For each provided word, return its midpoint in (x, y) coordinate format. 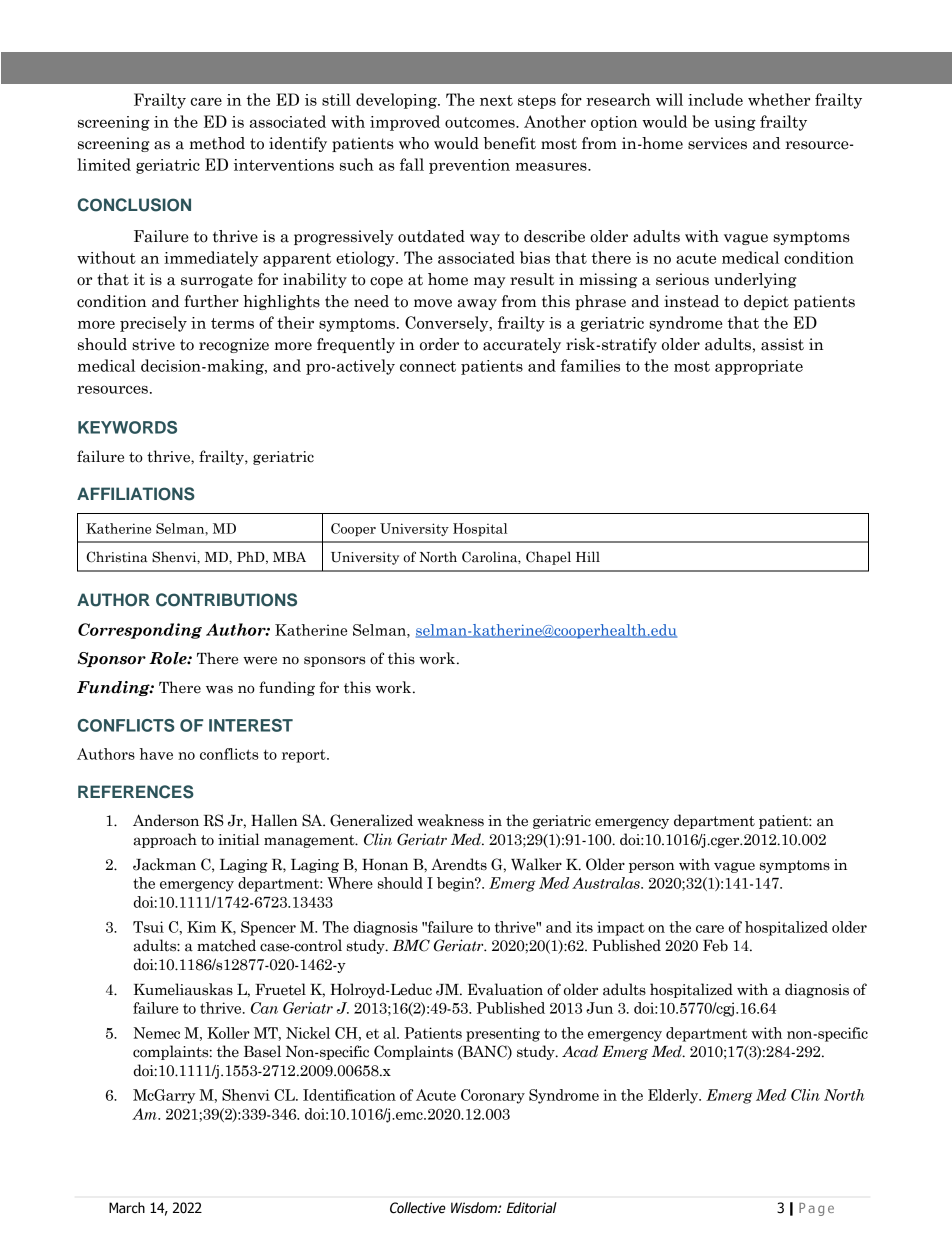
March (127, 1208)
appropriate (759, 367)
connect (428, 366)
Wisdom (475, 1208)
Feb (715, 945)
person (652, 867)
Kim (201, 927)
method (217, 143)
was (219, 689)
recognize (234, 345)
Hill (588, 556)
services (717, 143)
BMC (411, 945)
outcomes (481, 122)
